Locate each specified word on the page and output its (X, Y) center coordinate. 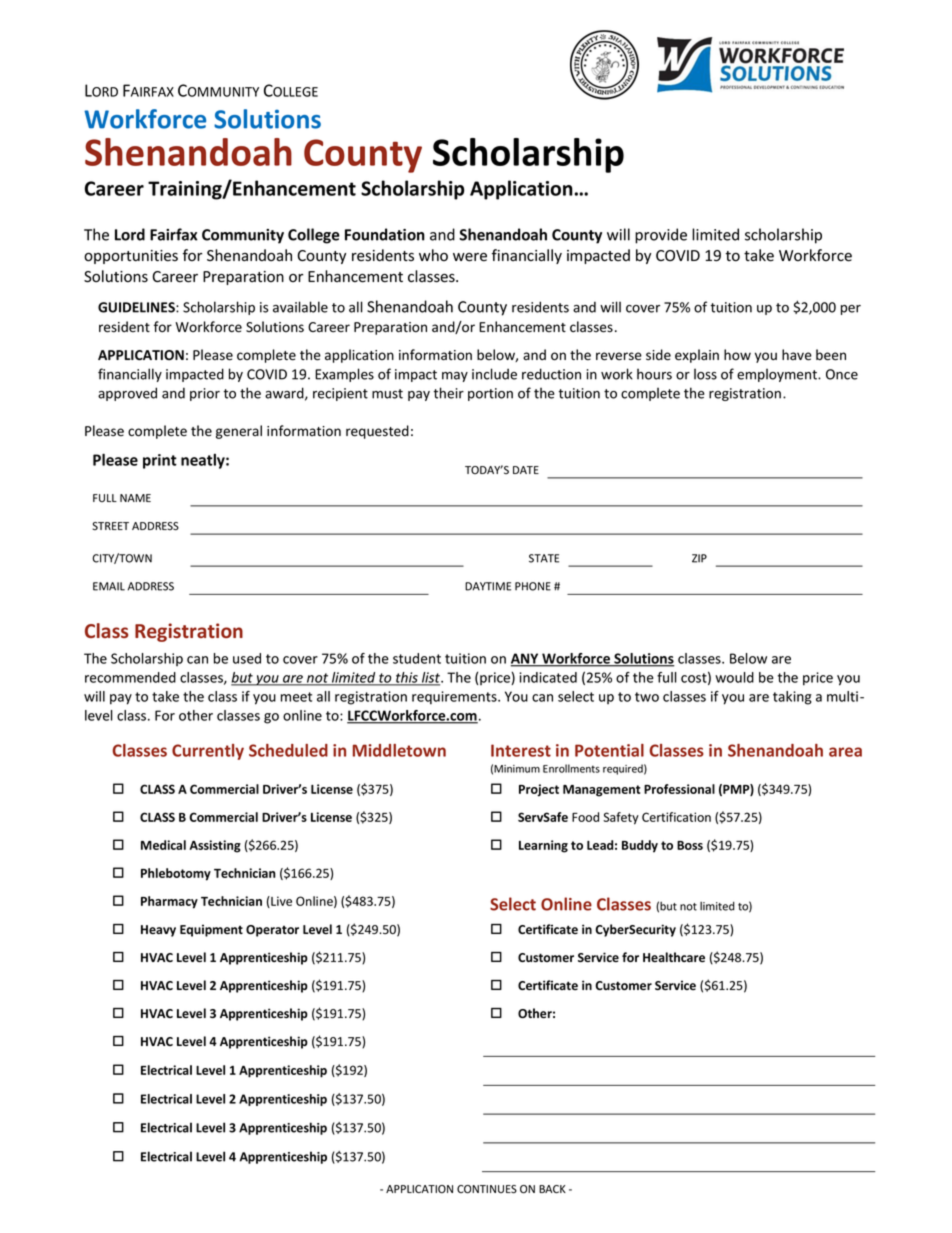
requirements (455, 698)
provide (661, 236)
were (470, 257)
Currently (208, 752)
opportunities (131, 257)
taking (792, 698)
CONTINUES (487, 1189)
